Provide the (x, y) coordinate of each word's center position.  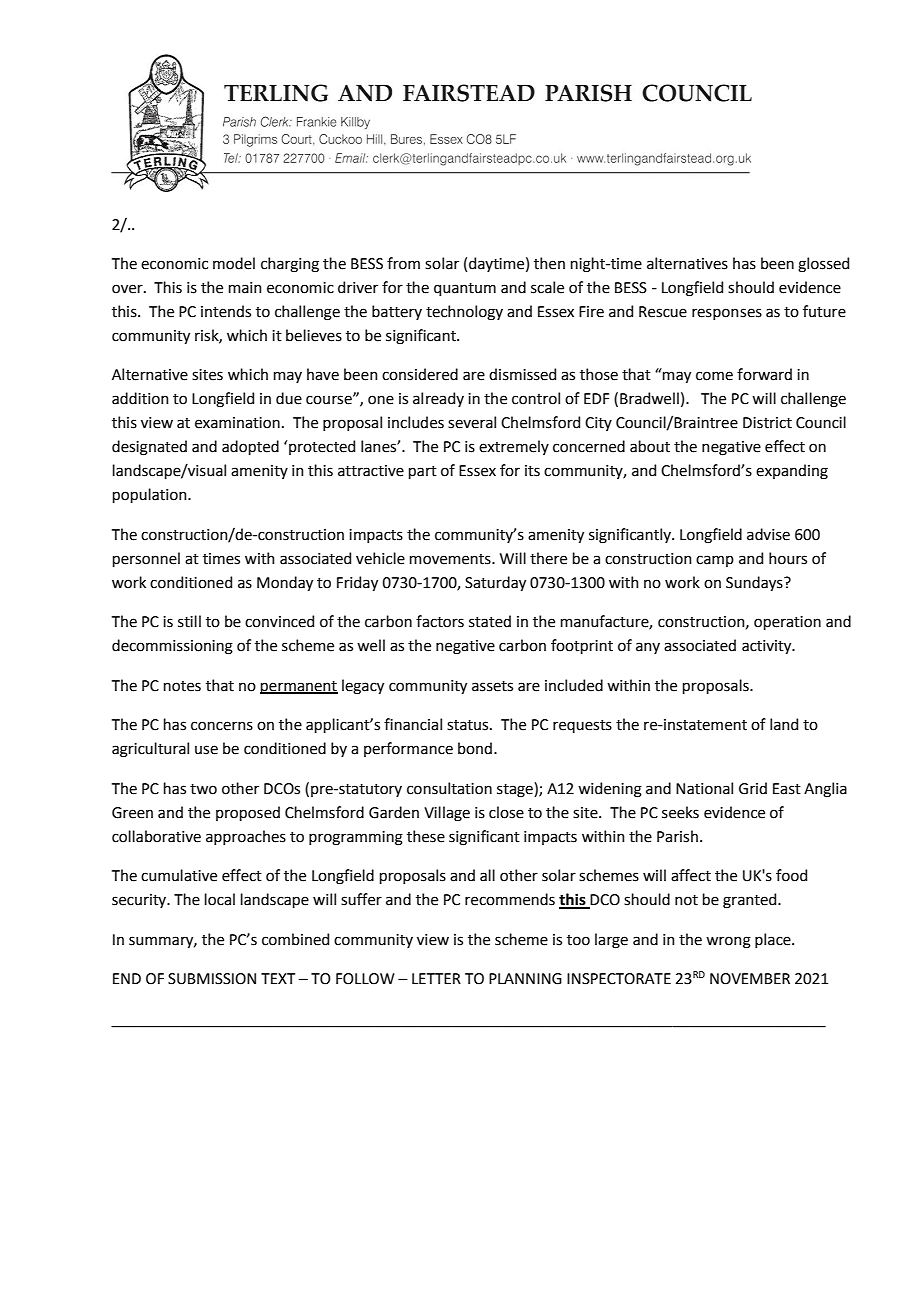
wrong (728, 942)
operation (787, 623)
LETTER (436, 978)
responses (727, 314)
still (189, 621)
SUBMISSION (212, 979)
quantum (465, 289)
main (245, 288)
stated (490, 621)
